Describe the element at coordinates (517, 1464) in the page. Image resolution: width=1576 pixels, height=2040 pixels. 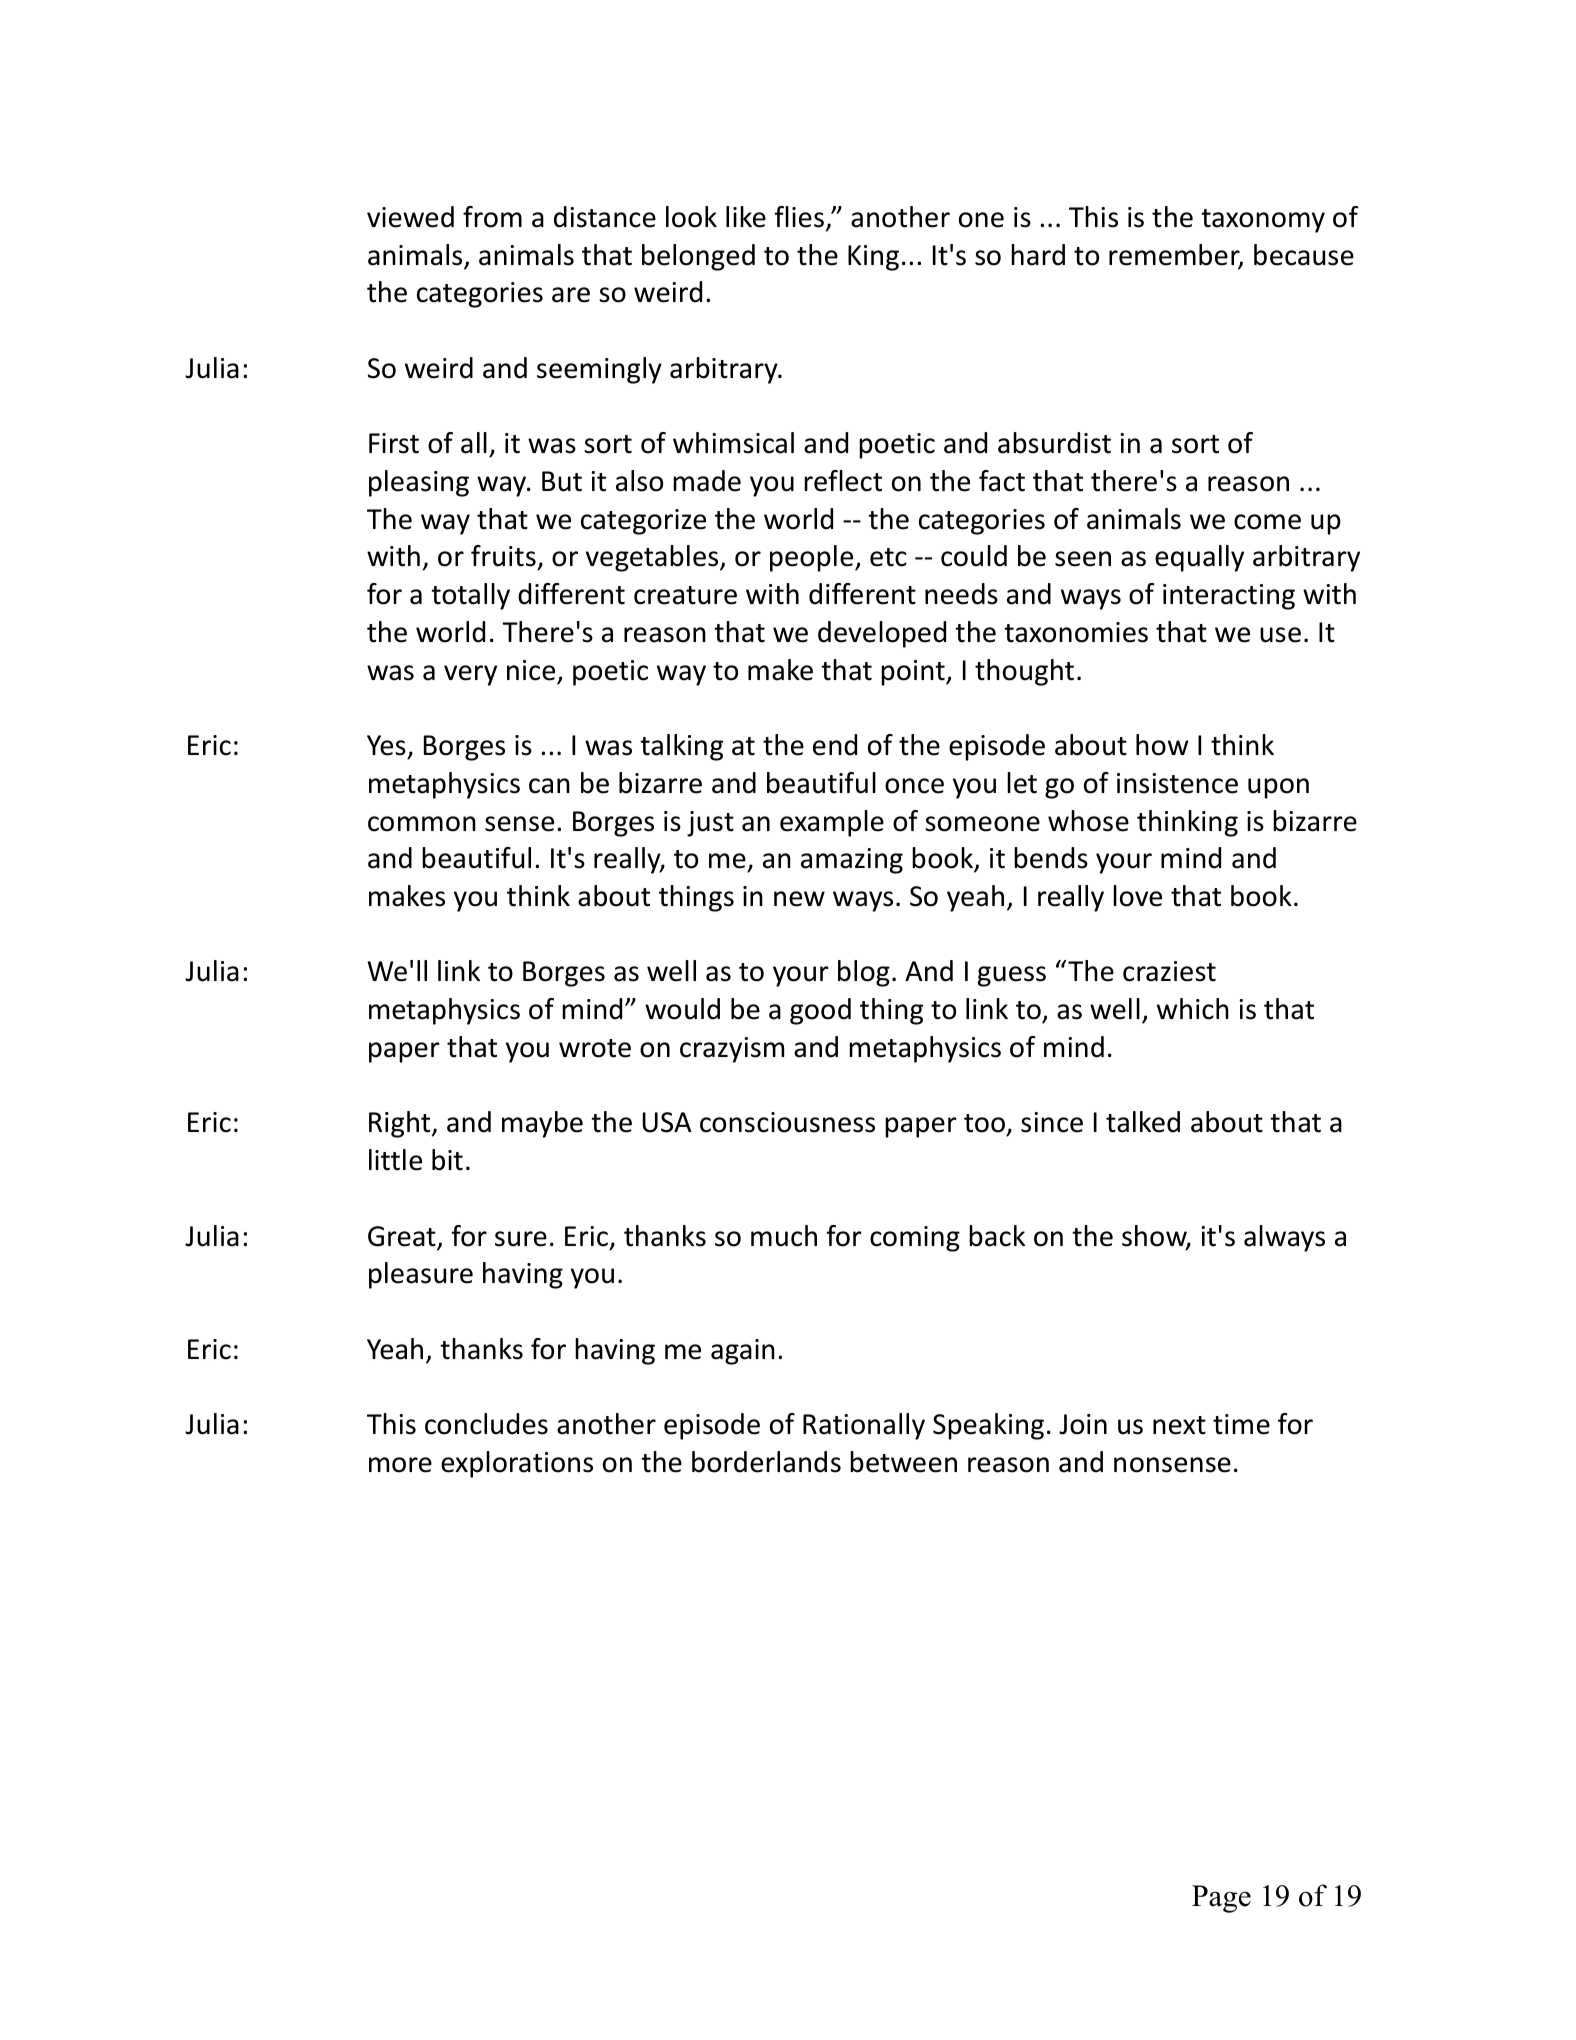
I see `explorations` at that location.
